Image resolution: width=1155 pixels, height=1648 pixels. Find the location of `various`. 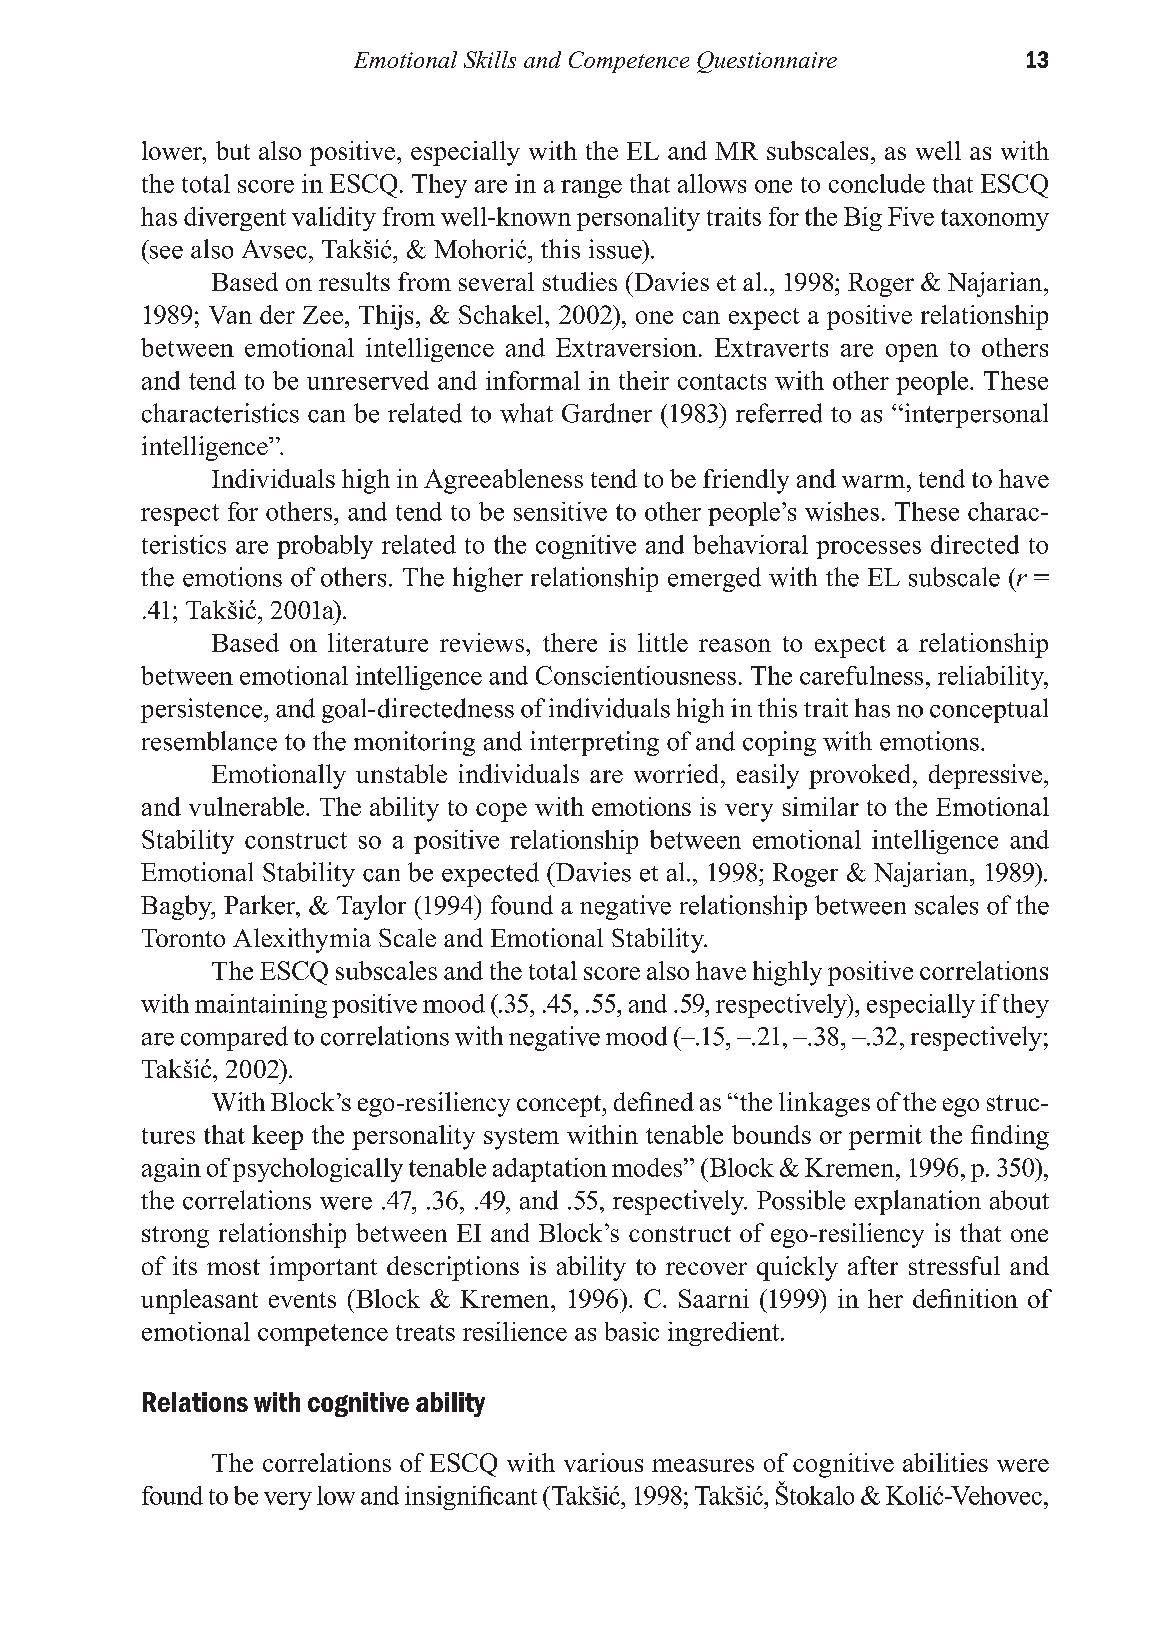

various is located at coordinates (603, 1462).
